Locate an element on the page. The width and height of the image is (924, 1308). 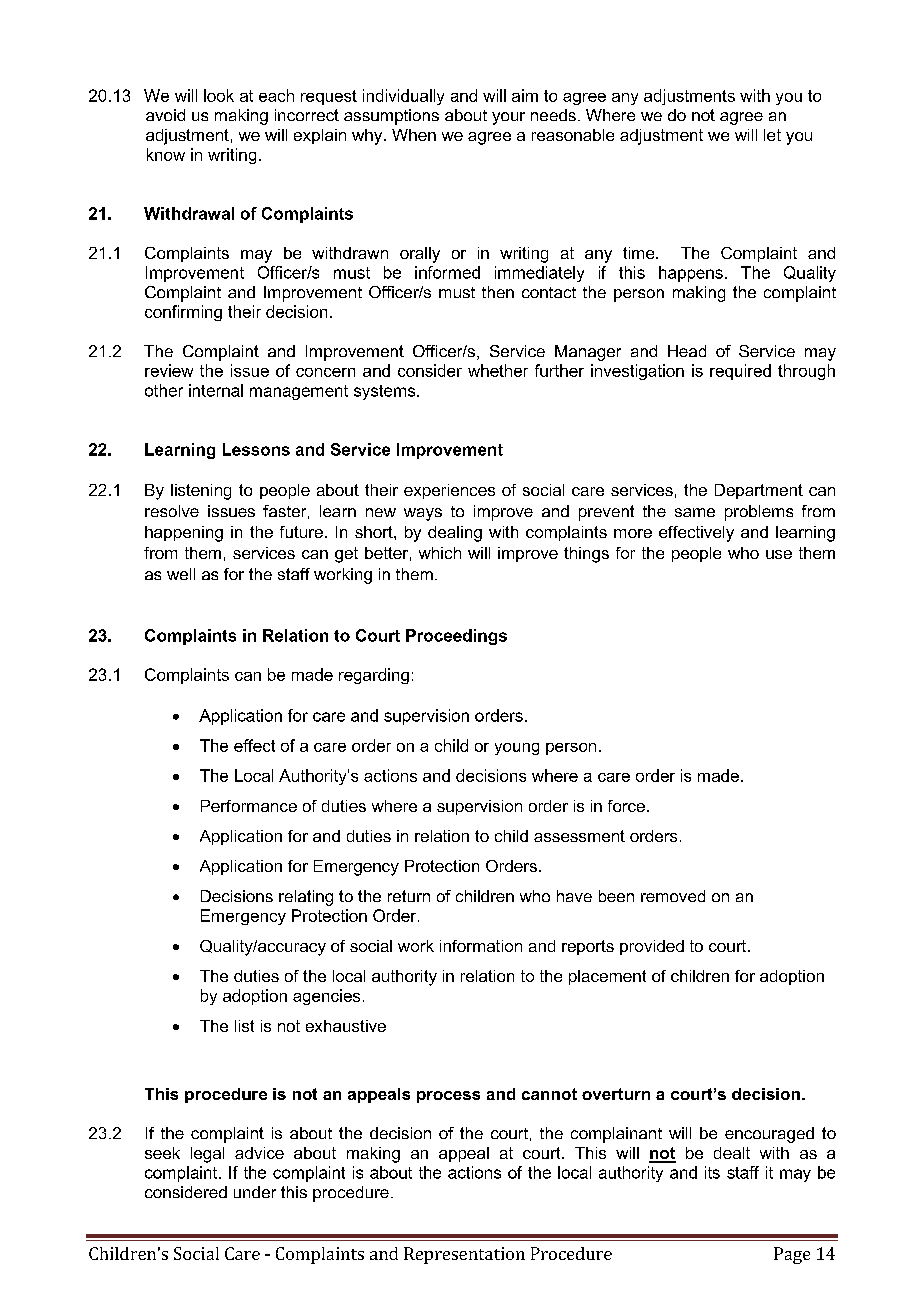
Performance is located at coordinates (249, 806).
